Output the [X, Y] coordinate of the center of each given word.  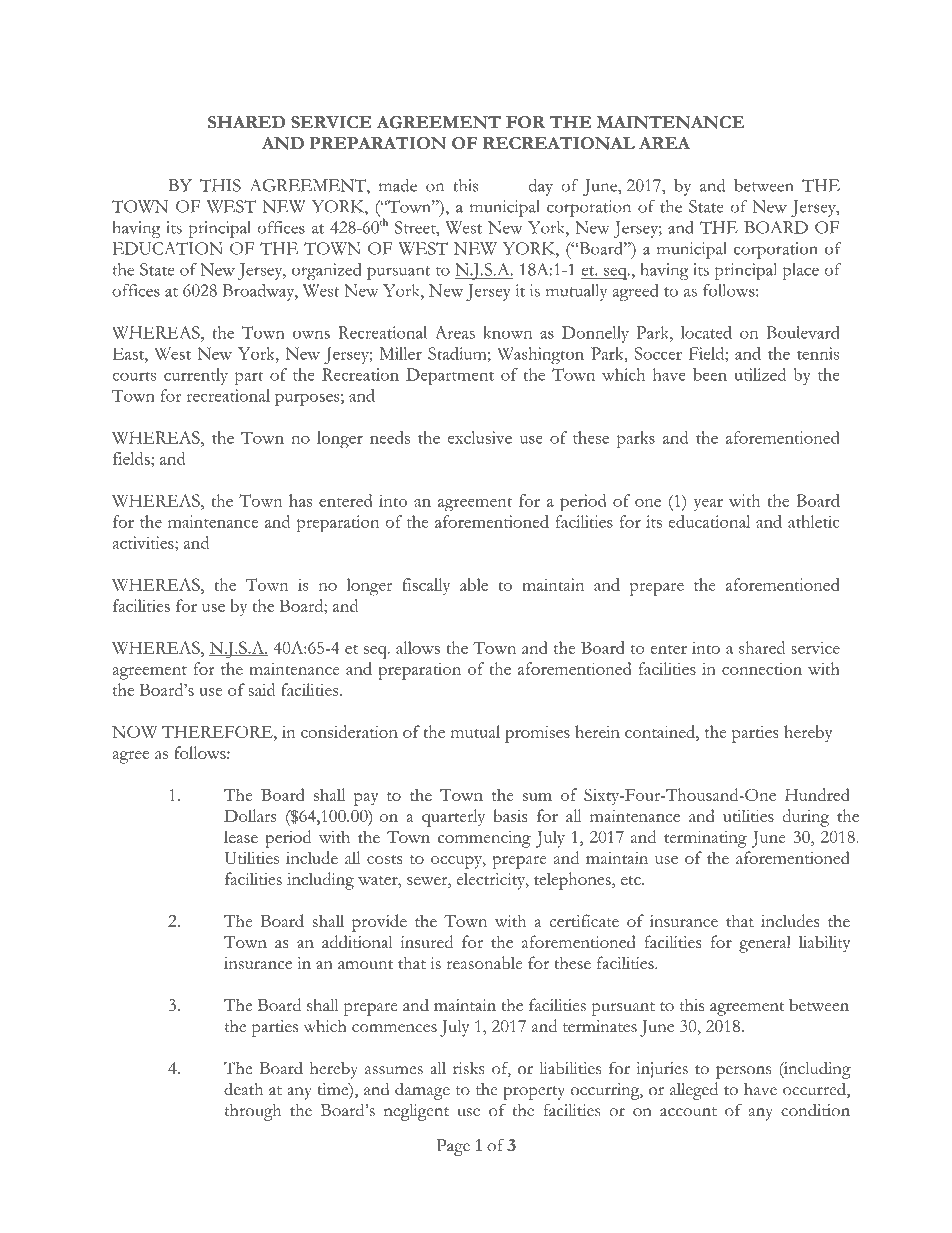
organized [326, 271]
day [541, 187]
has [300, 500]
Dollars [250, 815]
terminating [705, 839]
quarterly [453, 818]
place [801, 271]
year [708, 505]
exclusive [480, 437]
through [252, 1112]
